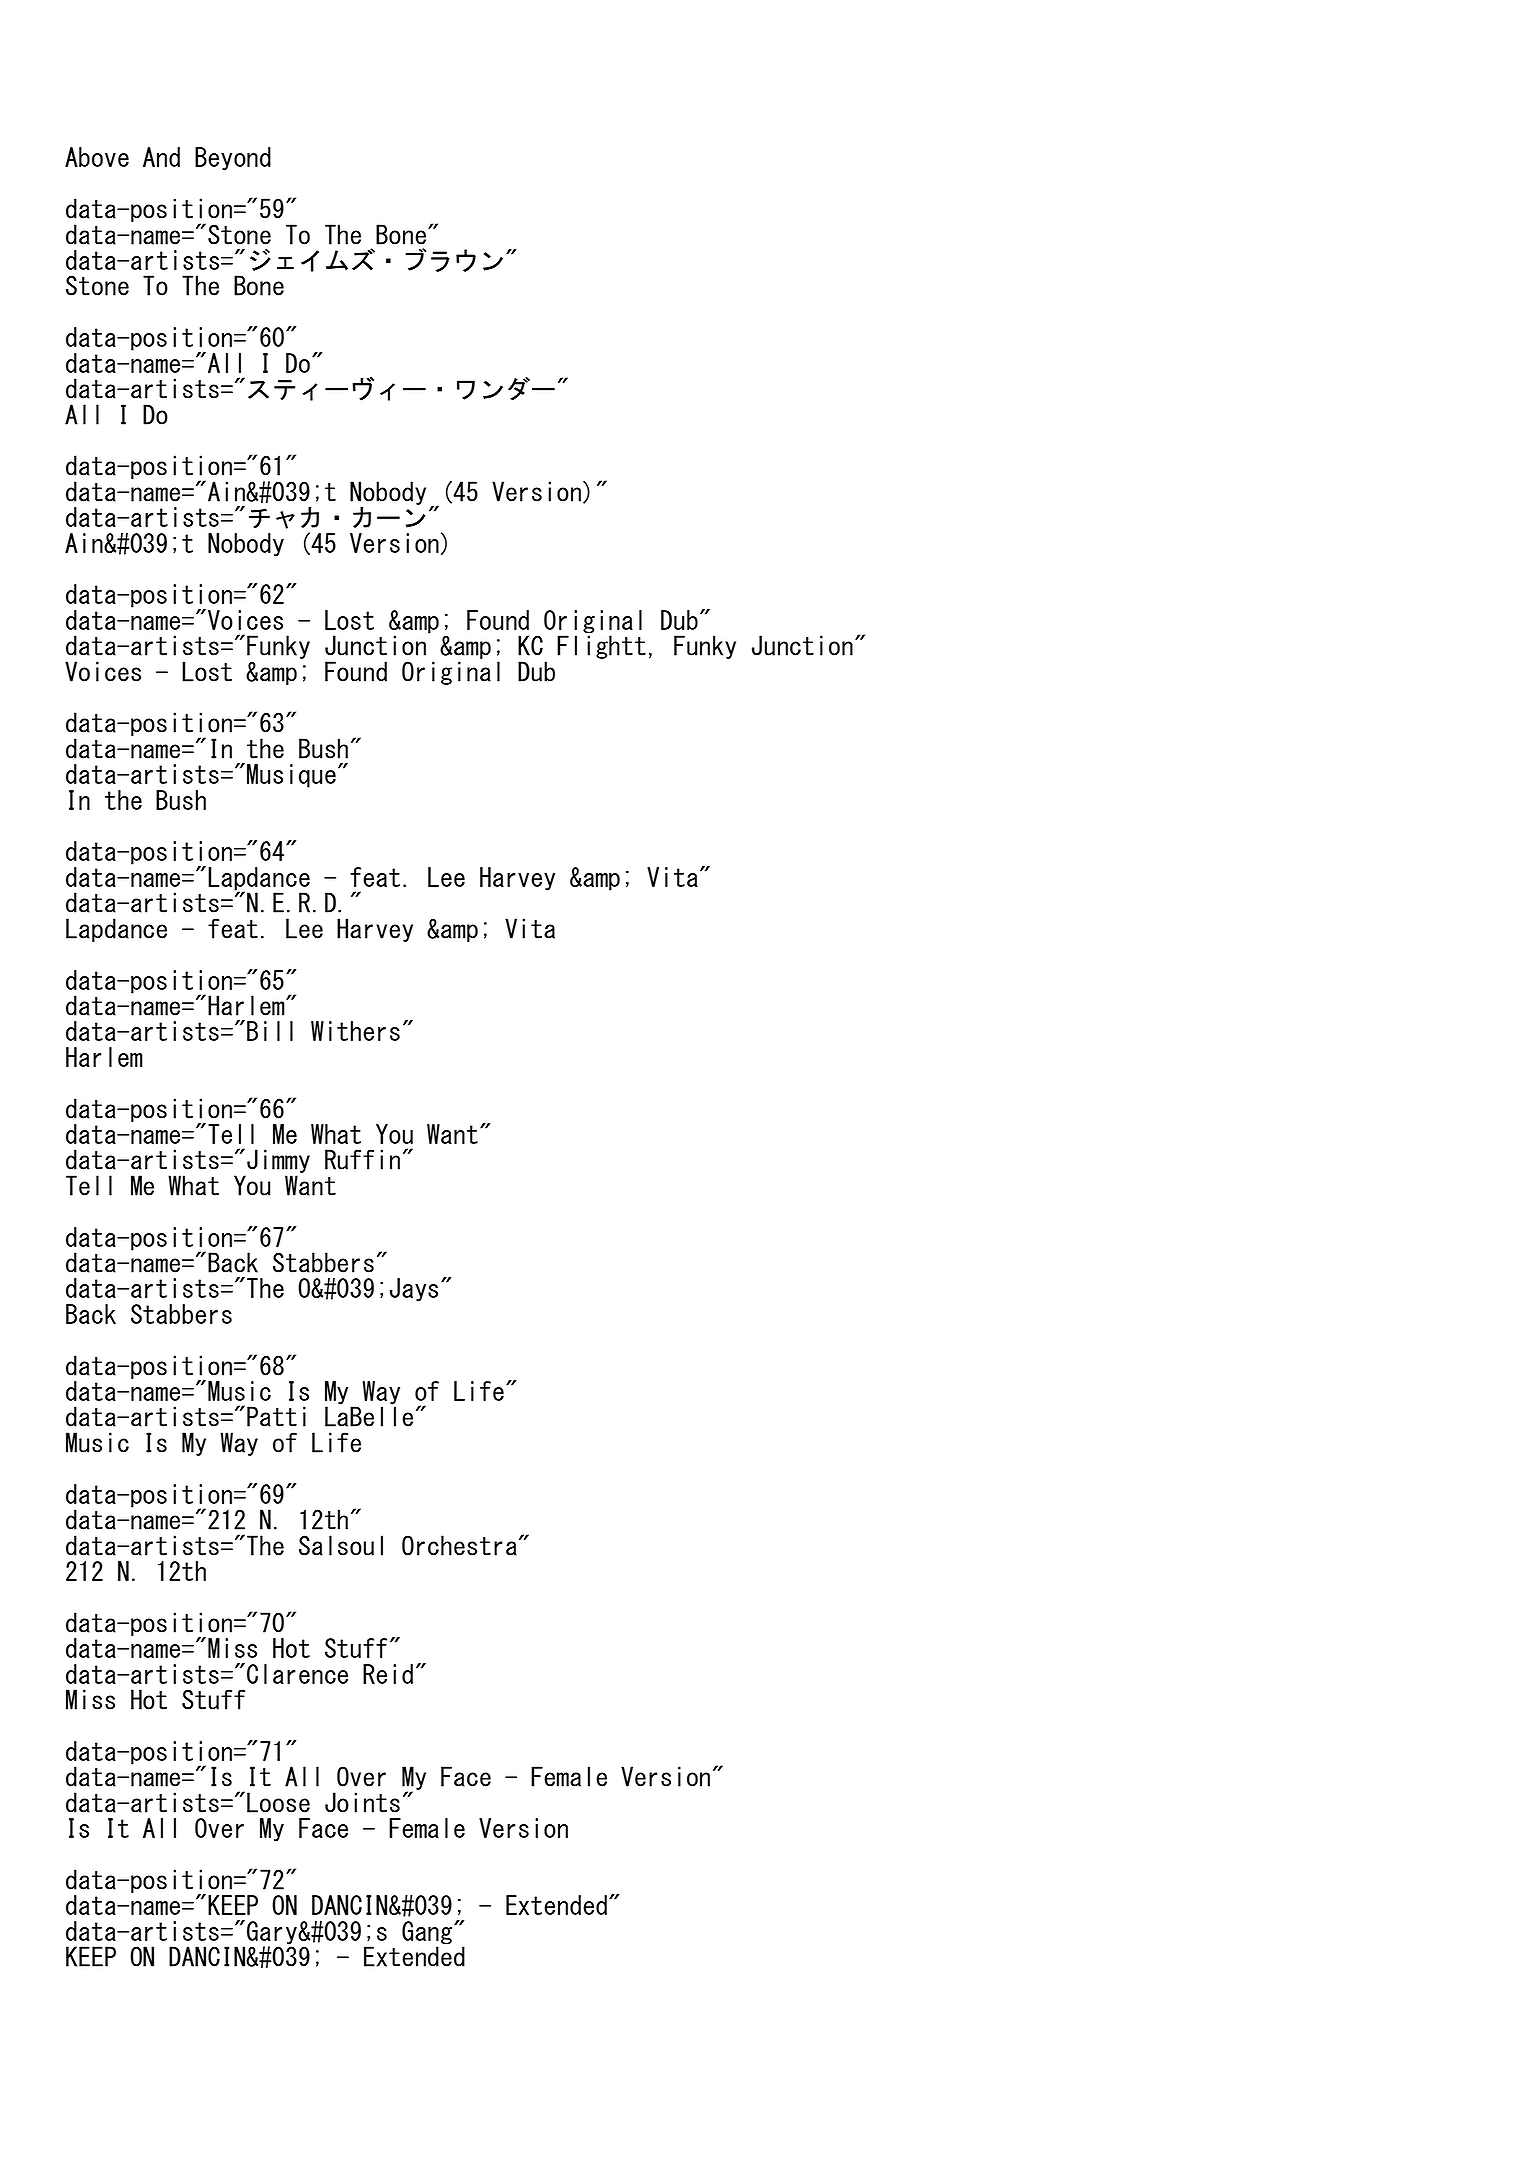 The image size is (1527, 2160). Describe the element at coordinates (161, 157) in the image. I see `And` at that location.
